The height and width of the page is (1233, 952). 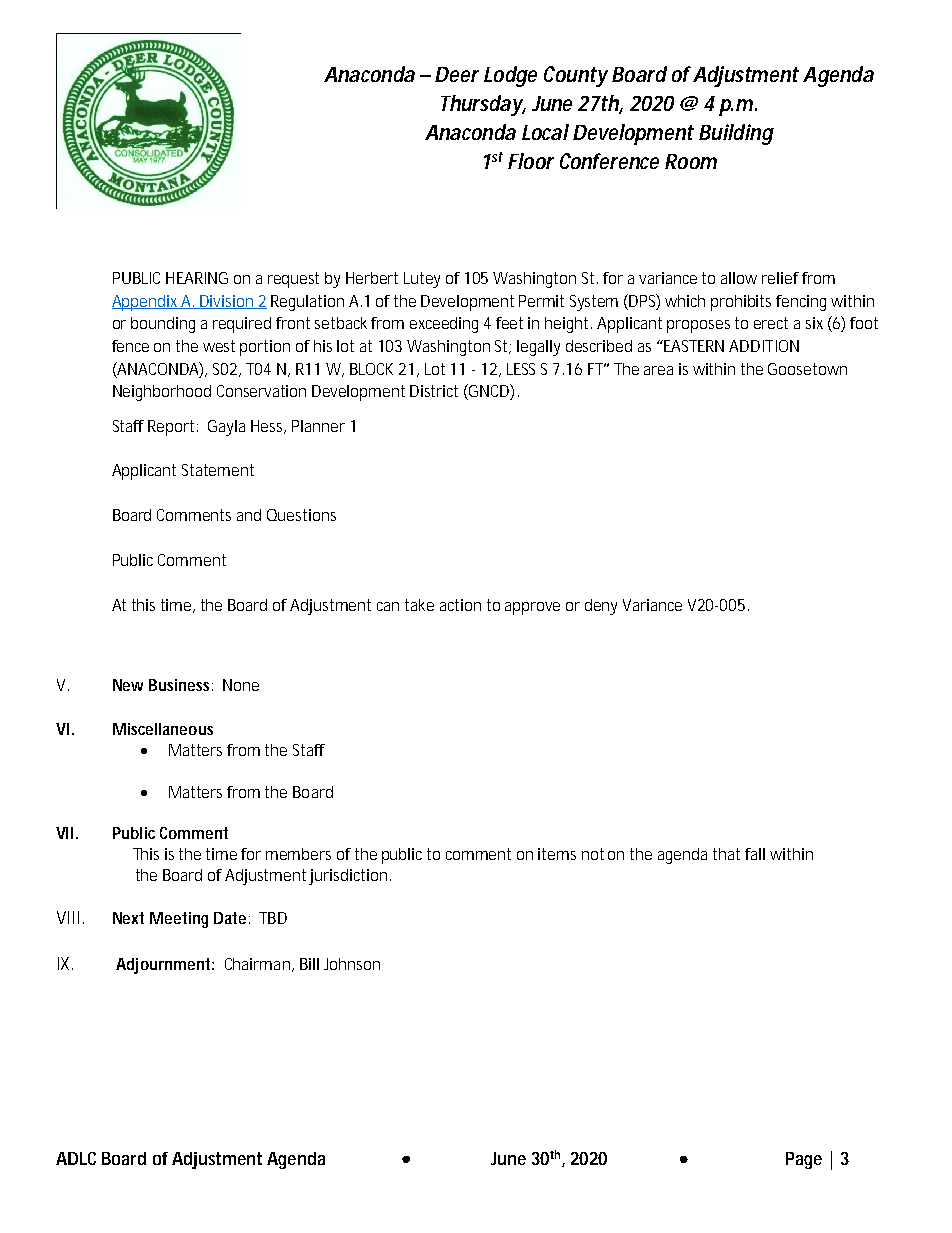 I want to click on action, so click(x=460, y=605).
